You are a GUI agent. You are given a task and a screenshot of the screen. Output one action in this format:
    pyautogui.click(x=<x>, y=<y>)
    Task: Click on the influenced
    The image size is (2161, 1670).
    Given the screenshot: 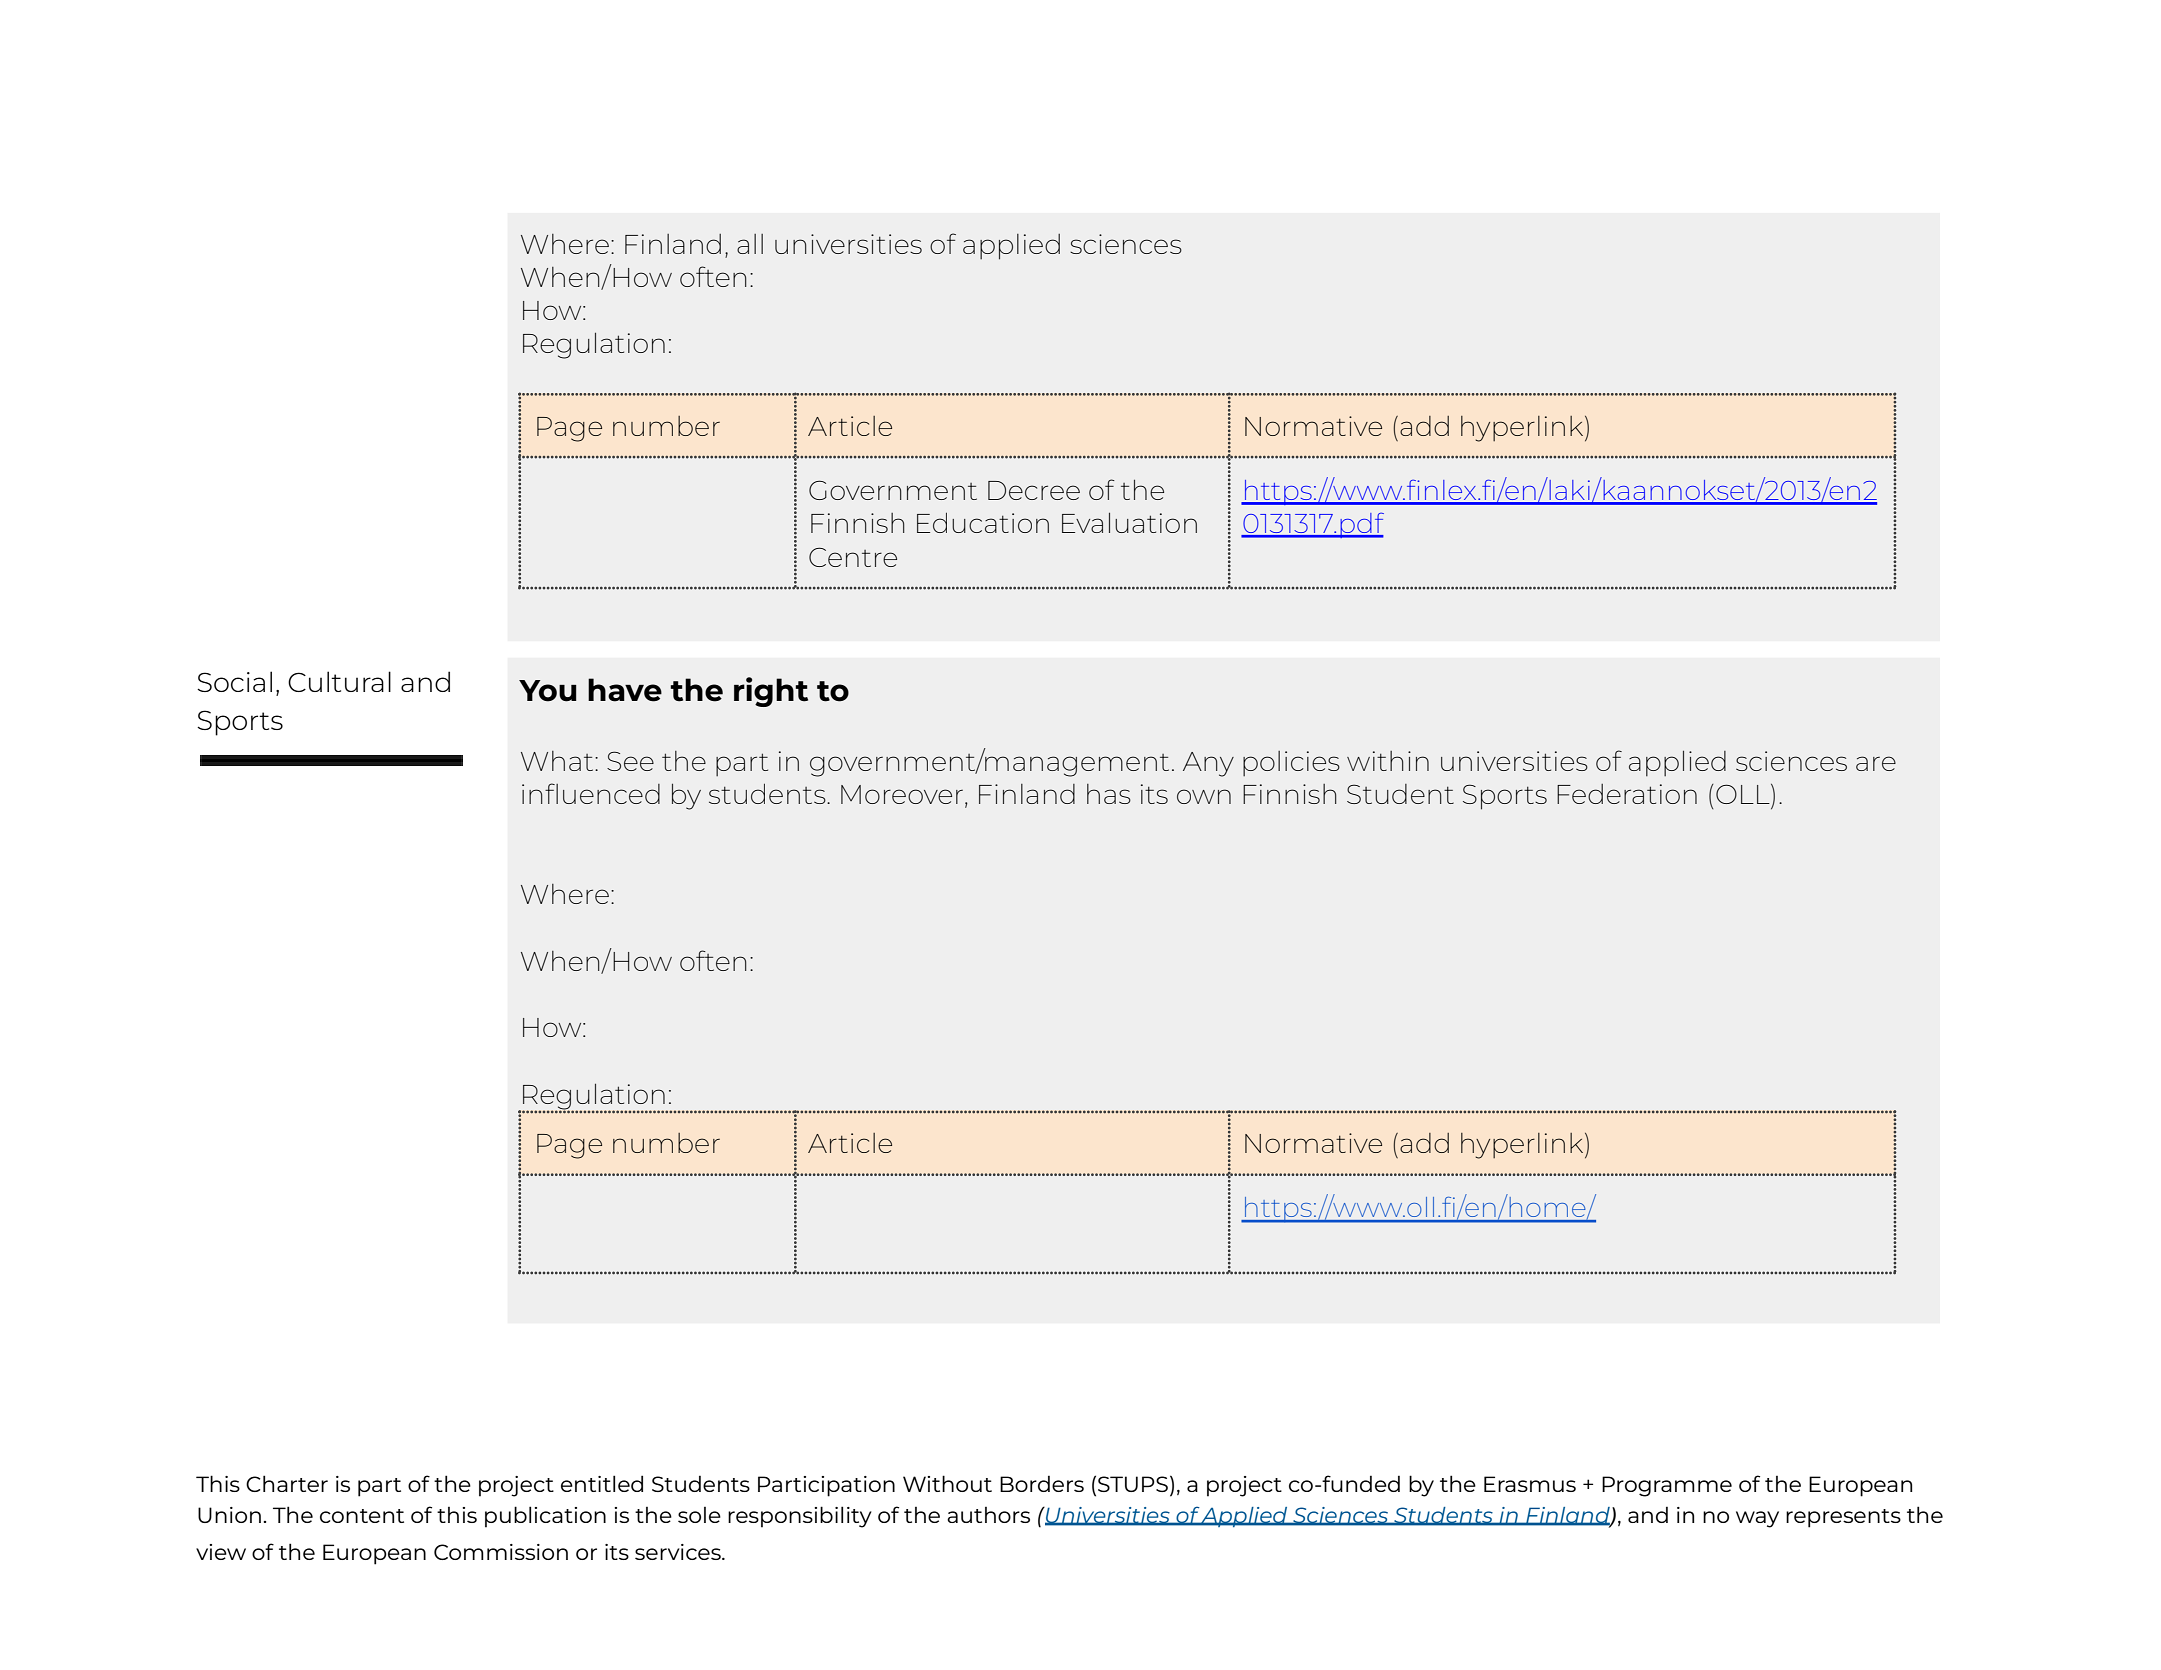 What is the action you would take?
    pyautogui.click(x=591, y=793)
